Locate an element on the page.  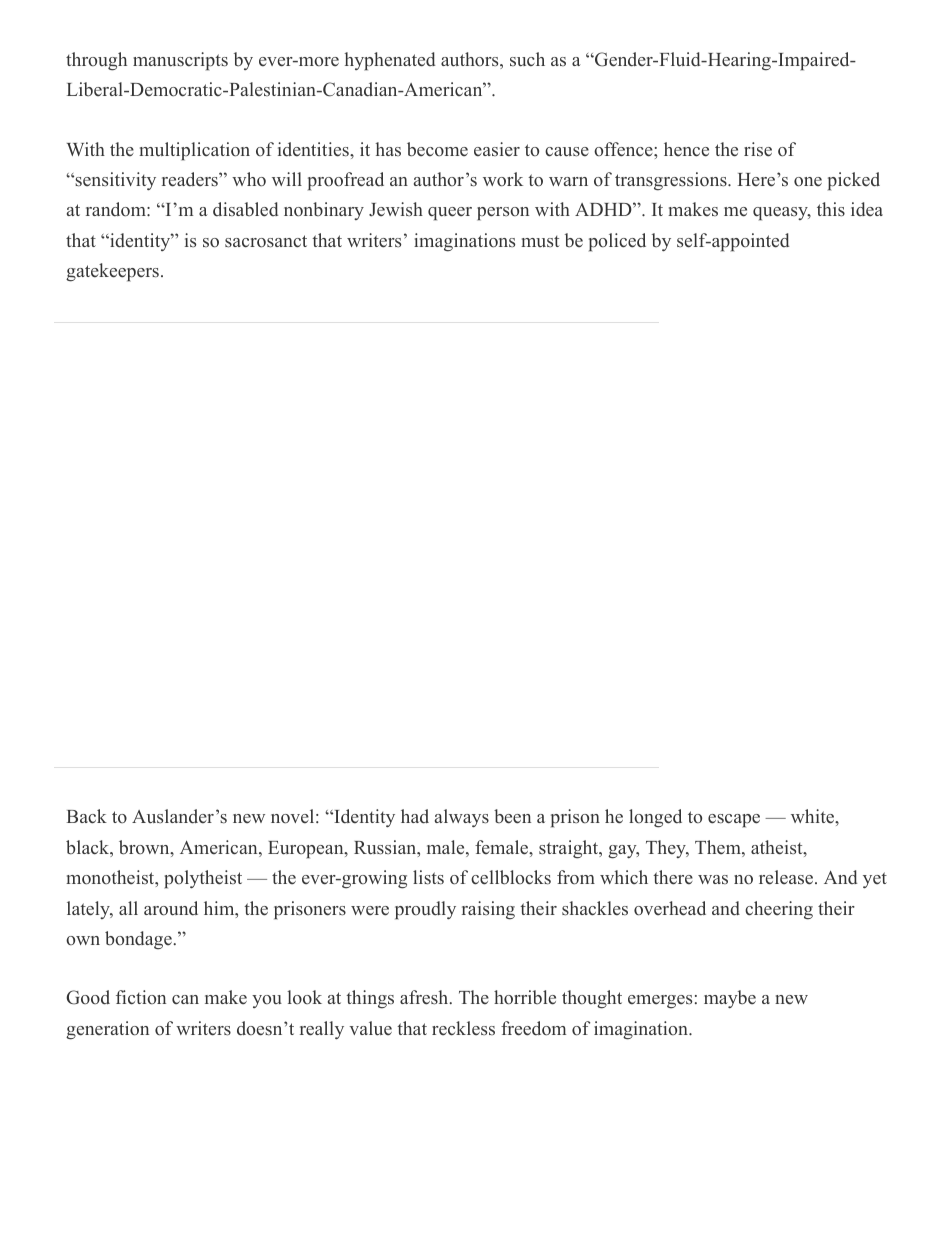
horrible is located at coordinates (525, 997).
